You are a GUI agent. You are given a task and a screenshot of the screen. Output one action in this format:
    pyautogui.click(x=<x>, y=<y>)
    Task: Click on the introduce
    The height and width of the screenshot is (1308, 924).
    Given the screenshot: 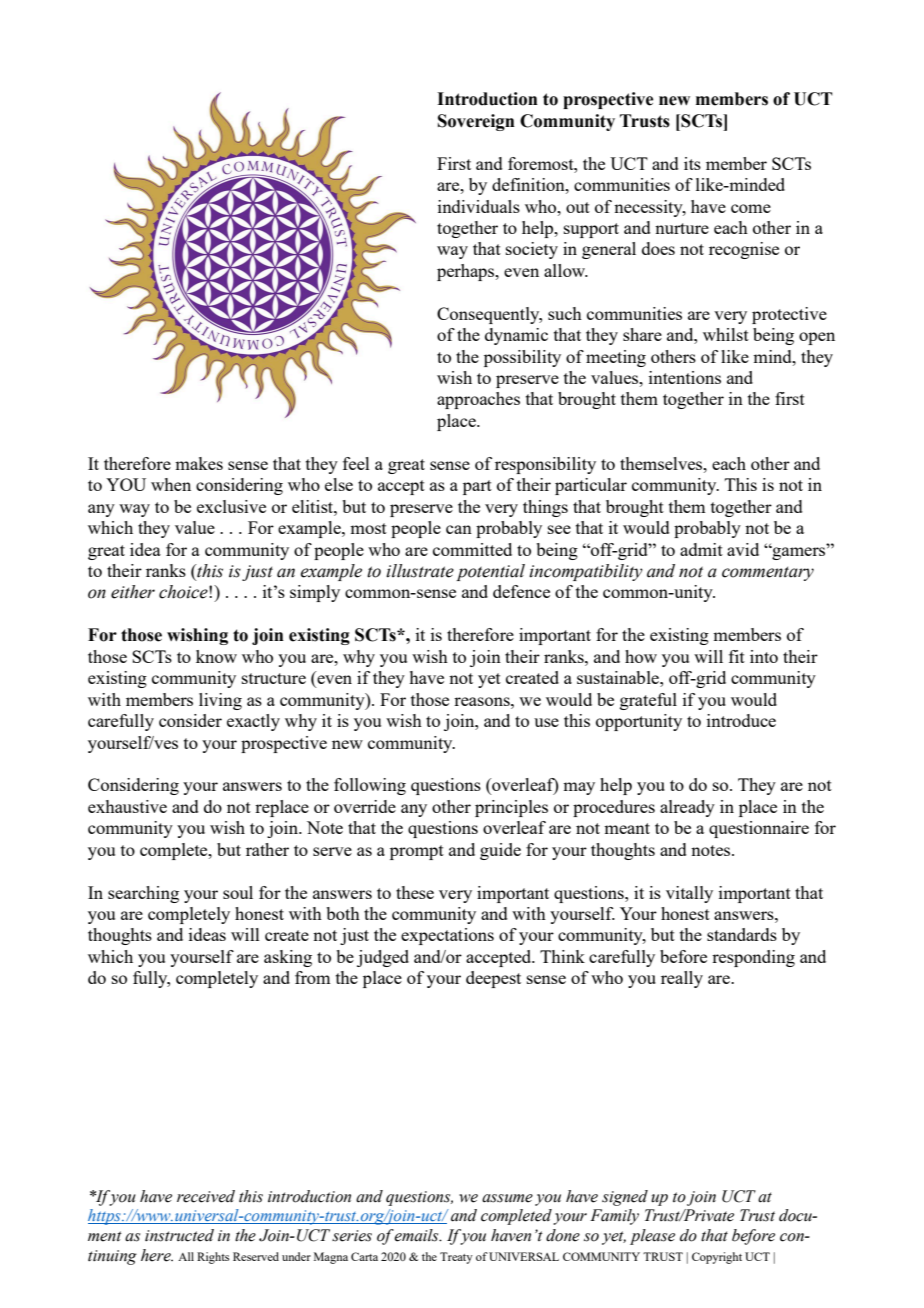 What is the action you would take?
    pyautogui.click(x=741, y=720)
